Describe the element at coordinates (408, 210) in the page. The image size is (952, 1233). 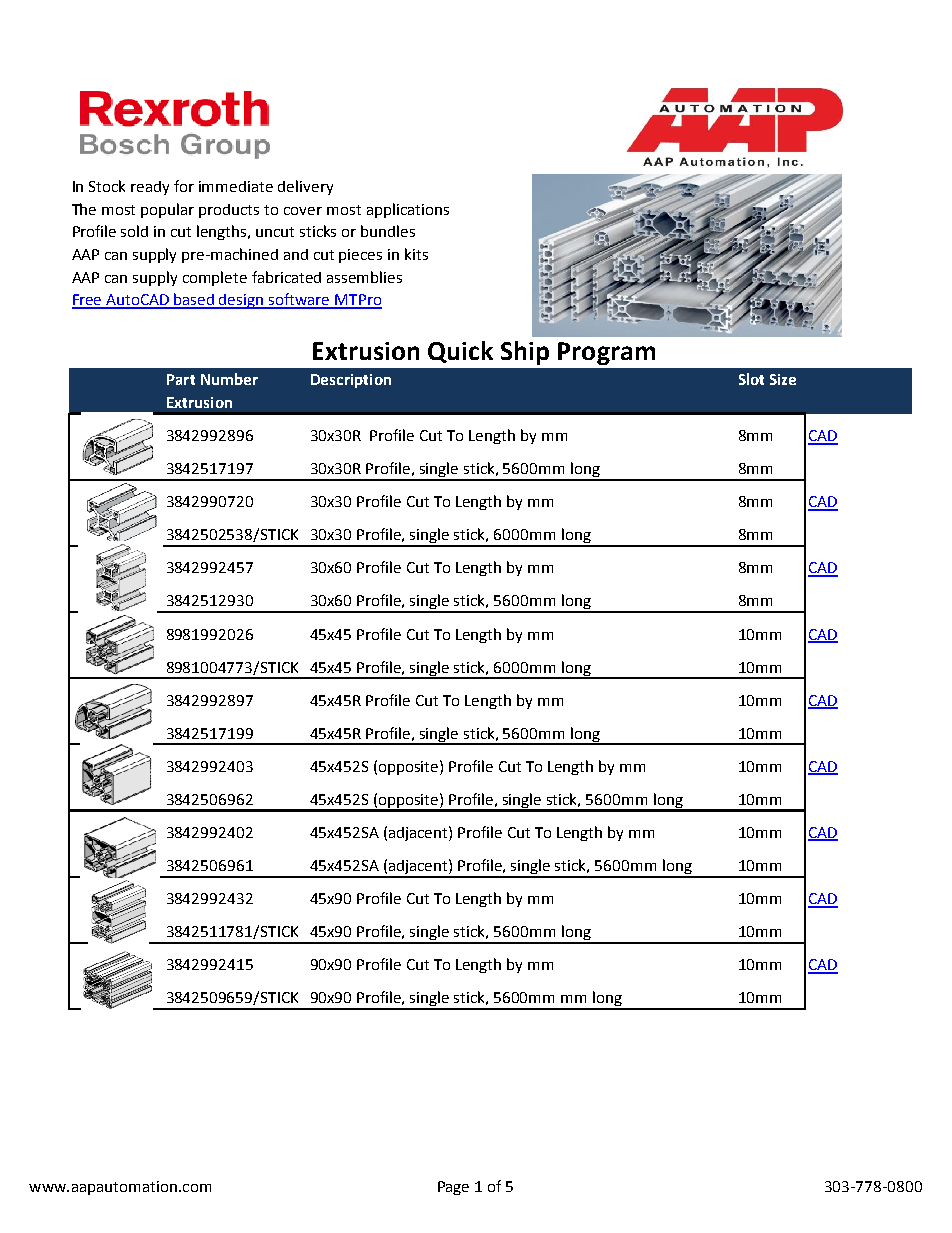
I see `applications` at that location.
